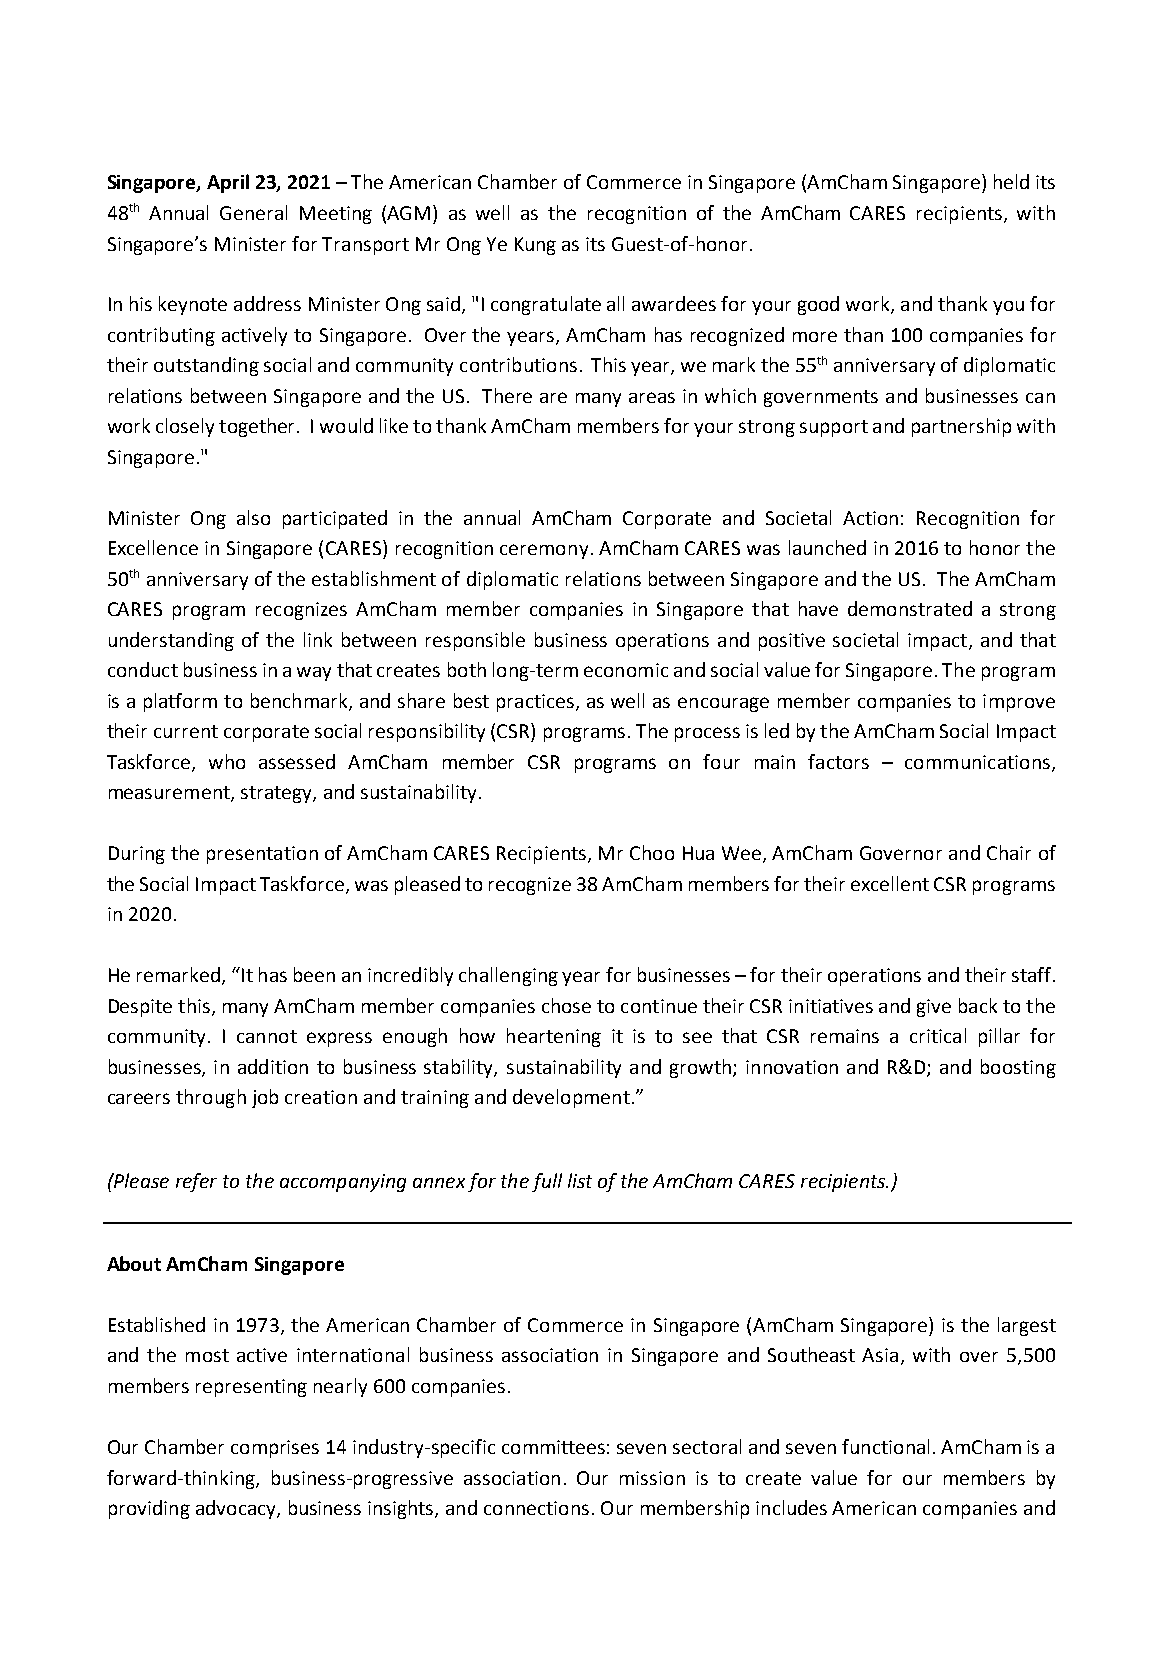 Image resolution: width=1176 pixels, height=1663 pixels. Describe the element at coordinates (890, 883) in the screenshot. I see `excellent` at that location.
